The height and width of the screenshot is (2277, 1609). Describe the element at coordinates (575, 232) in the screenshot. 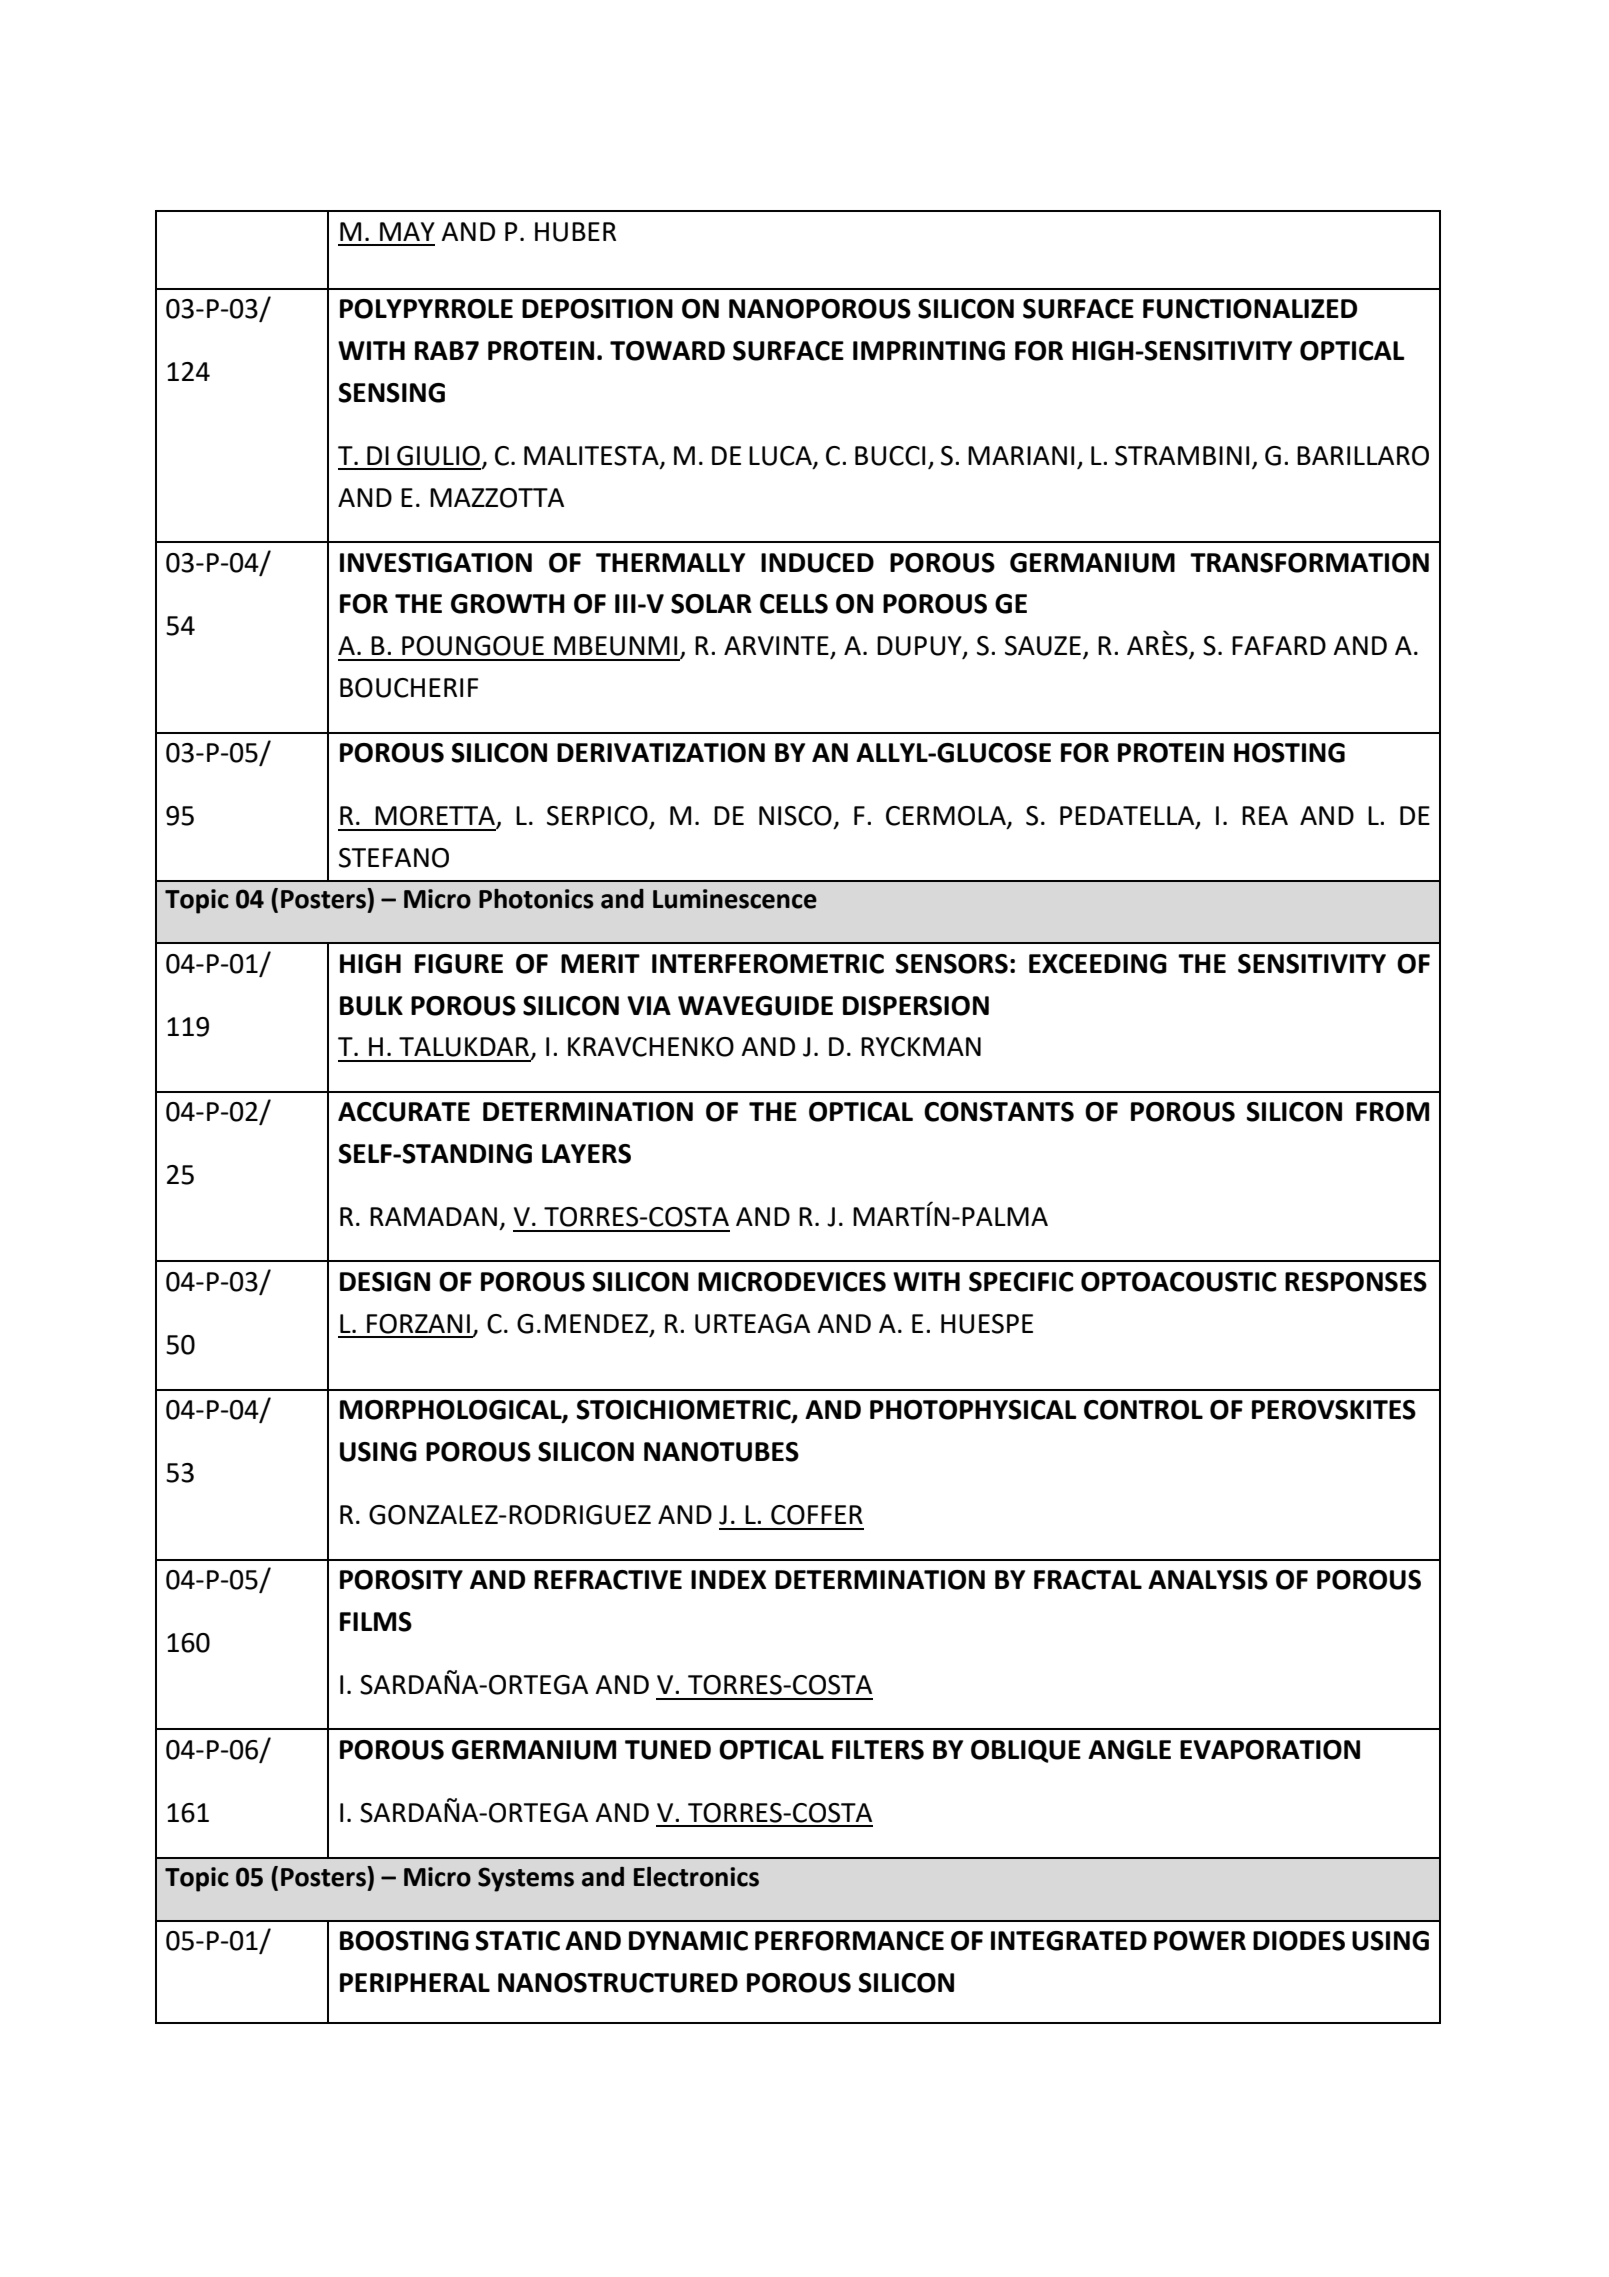

I see `HUBER` at that location.
